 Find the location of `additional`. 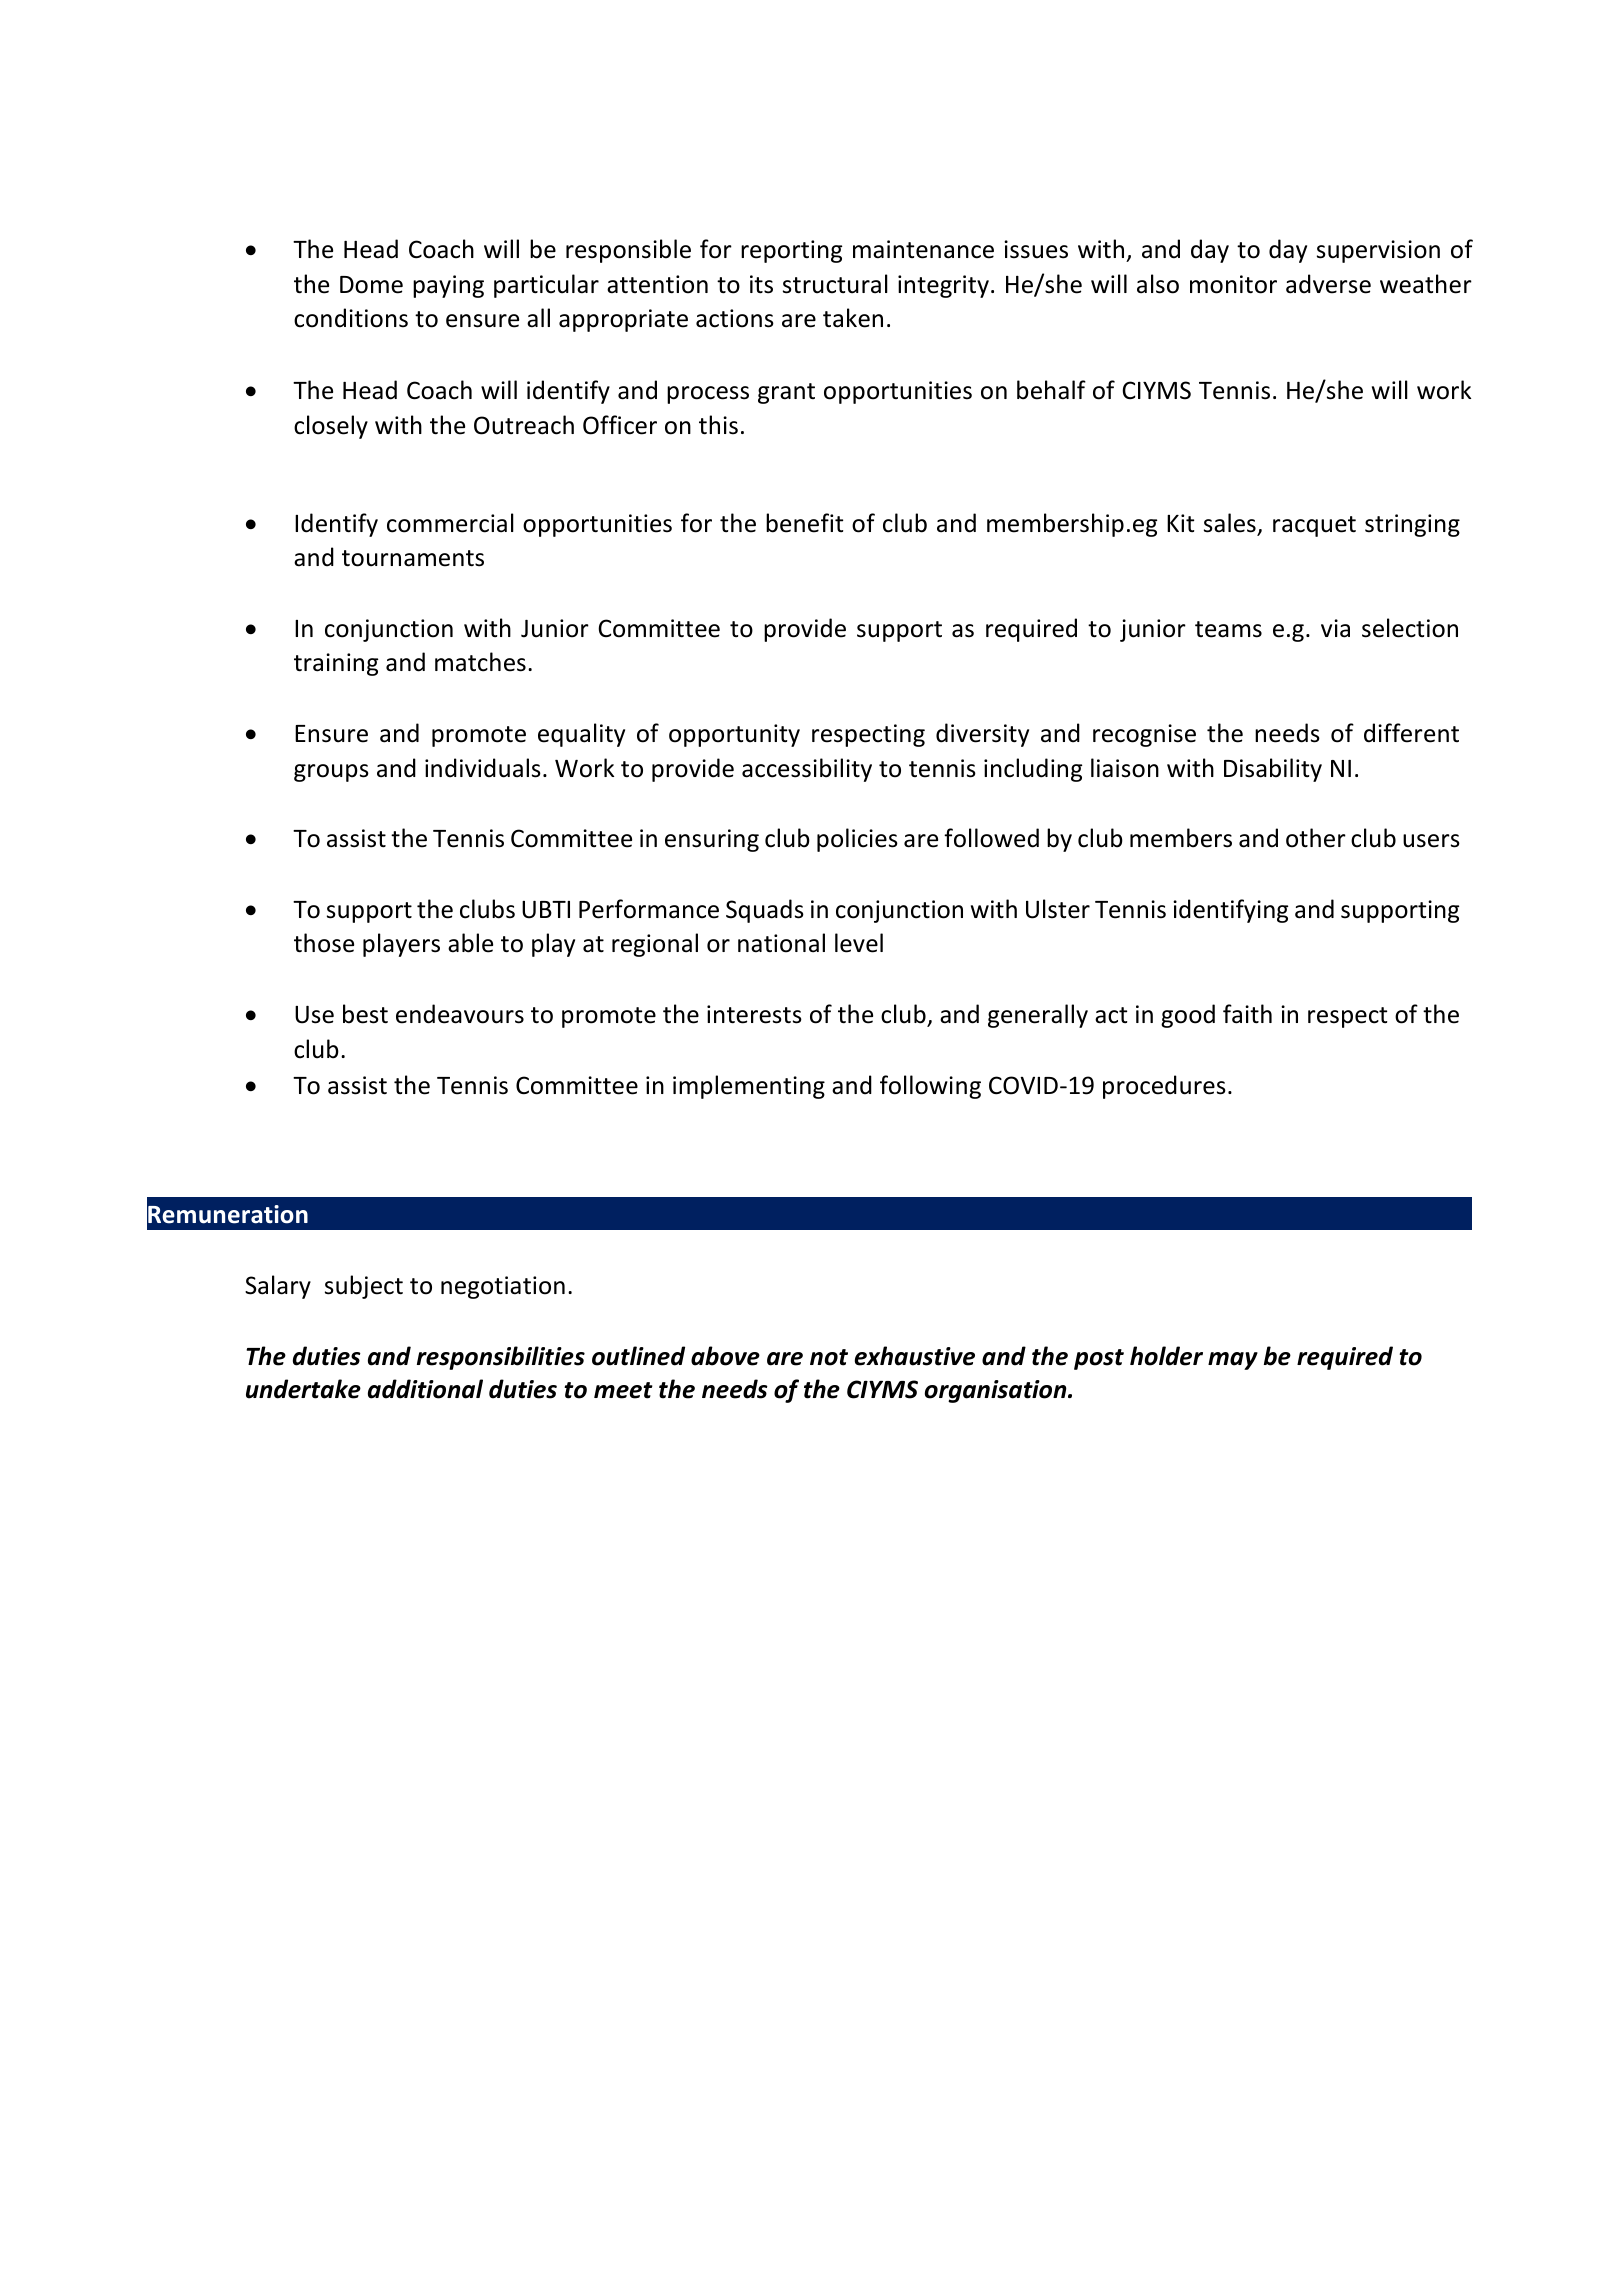

additional is located at coordinates (425, 1389).
